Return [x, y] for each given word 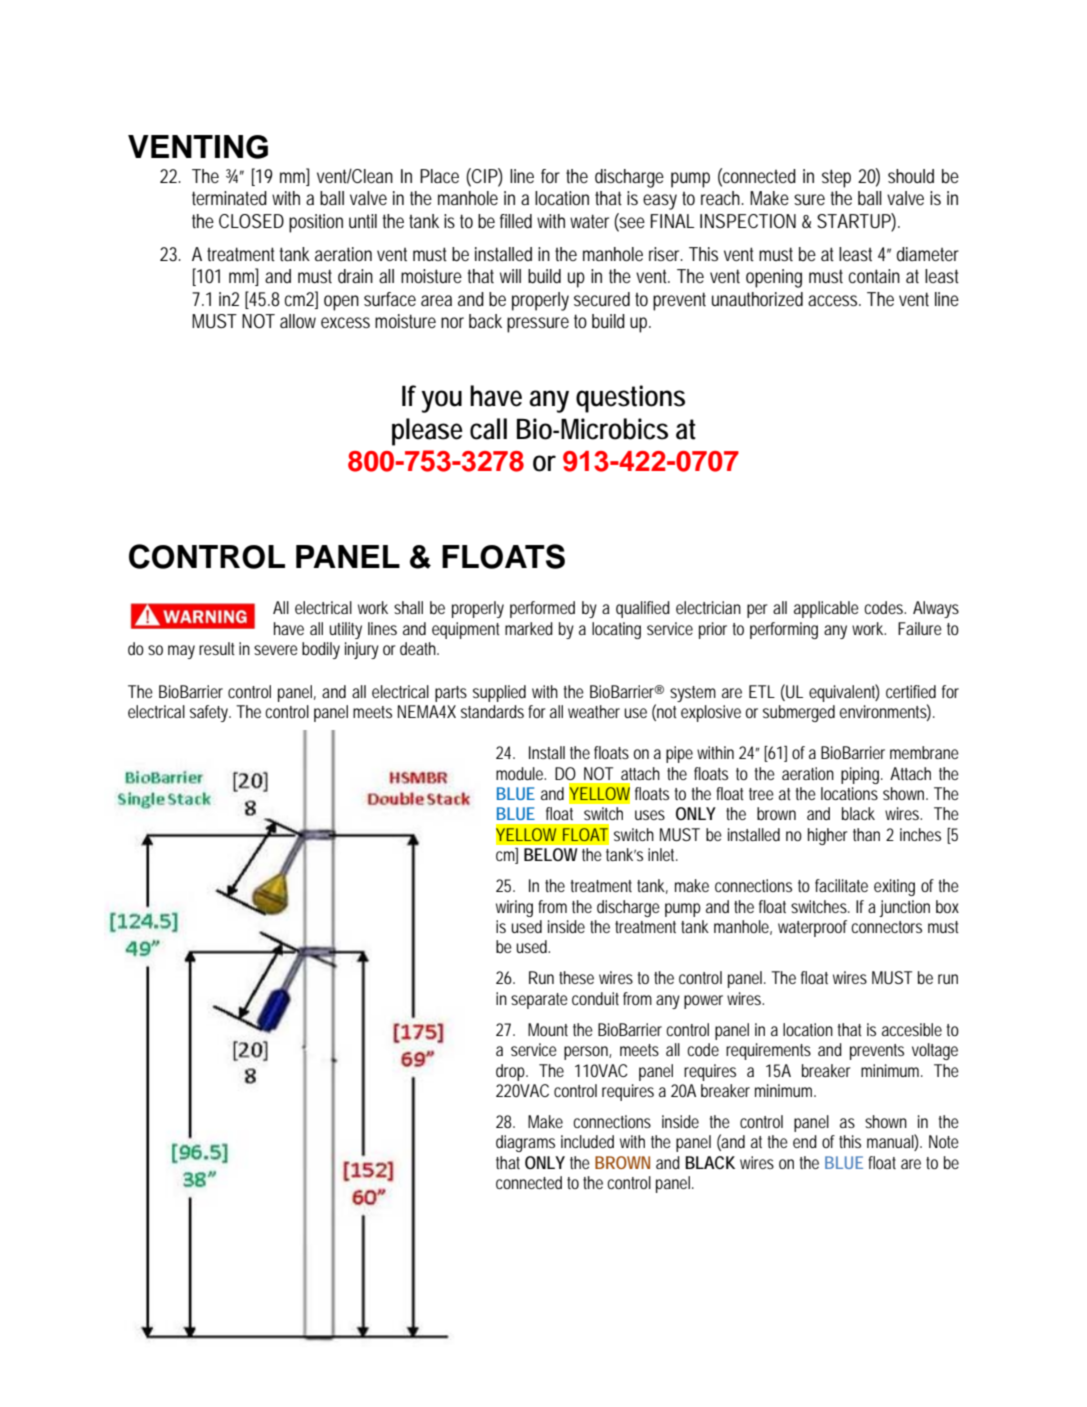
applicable [826, 609]
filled [516, 221]
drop [512, 1072]
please [427, 432]
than [866, 834]
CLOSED [251, 221]
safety [210, 713]
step [836, 178]
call [488, 429]
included [587, 1141]
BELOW [550, 854]
